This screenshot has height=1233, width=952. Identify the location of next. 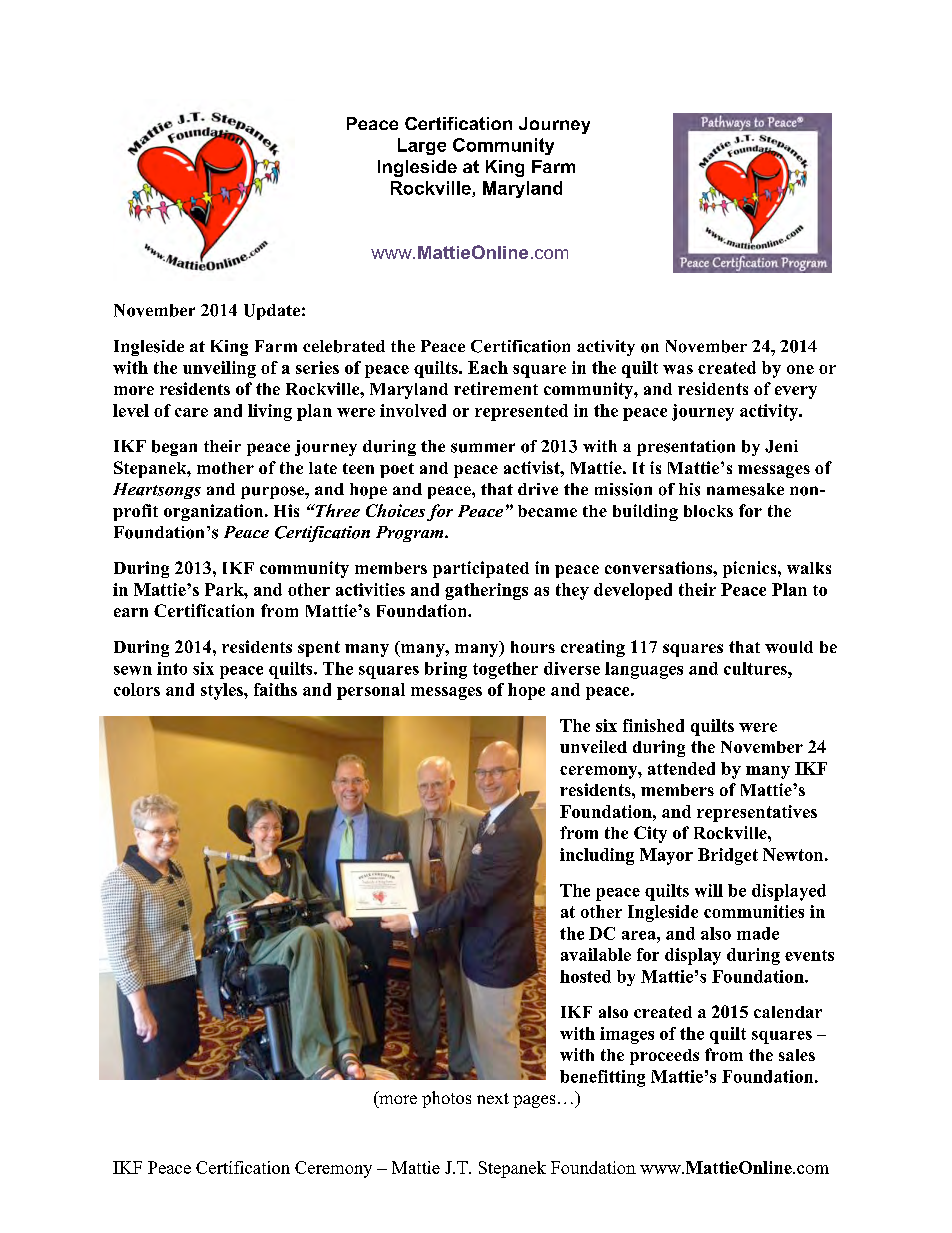
(493, 1098).
